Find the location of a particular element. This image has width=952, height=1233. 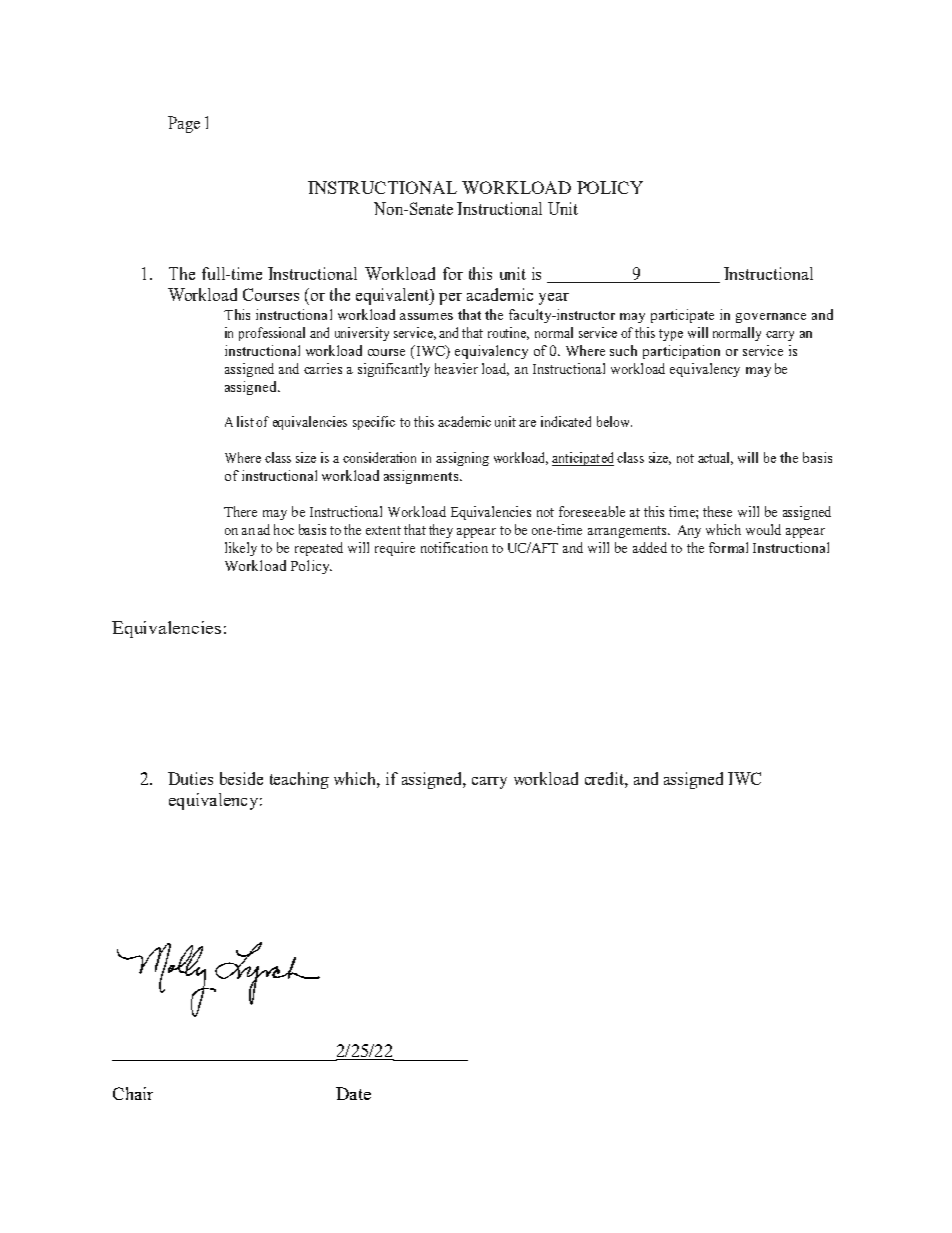

credit is located at coordinates (605, 778).
